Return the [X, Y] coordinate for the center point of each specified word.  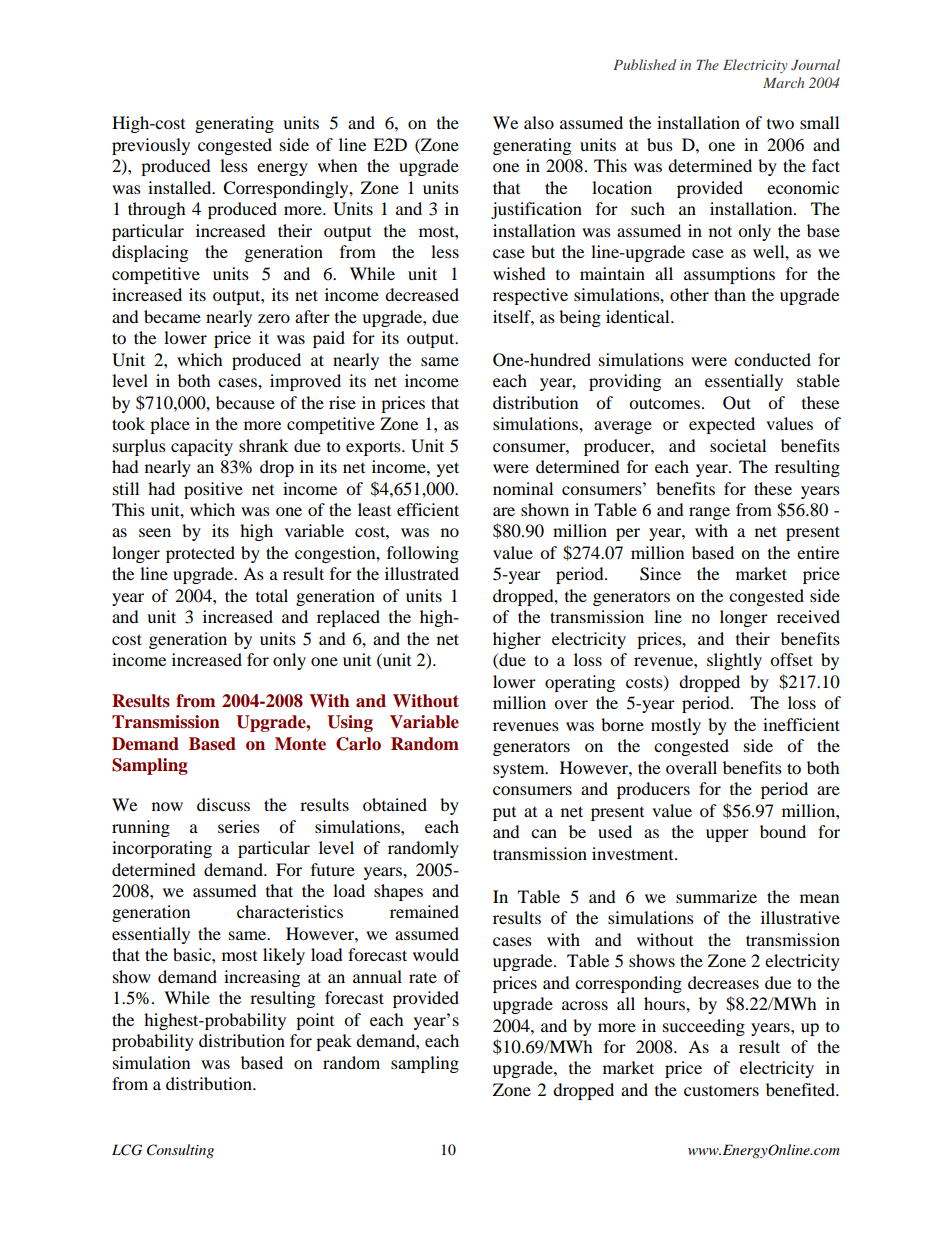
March [783, 82]
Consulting [180, 1151]
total [272, 595]
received [808, 616]
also [539, 122]
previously [151, 146]
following [423, 554]
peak [334, 1042]
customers [721, 1091]
